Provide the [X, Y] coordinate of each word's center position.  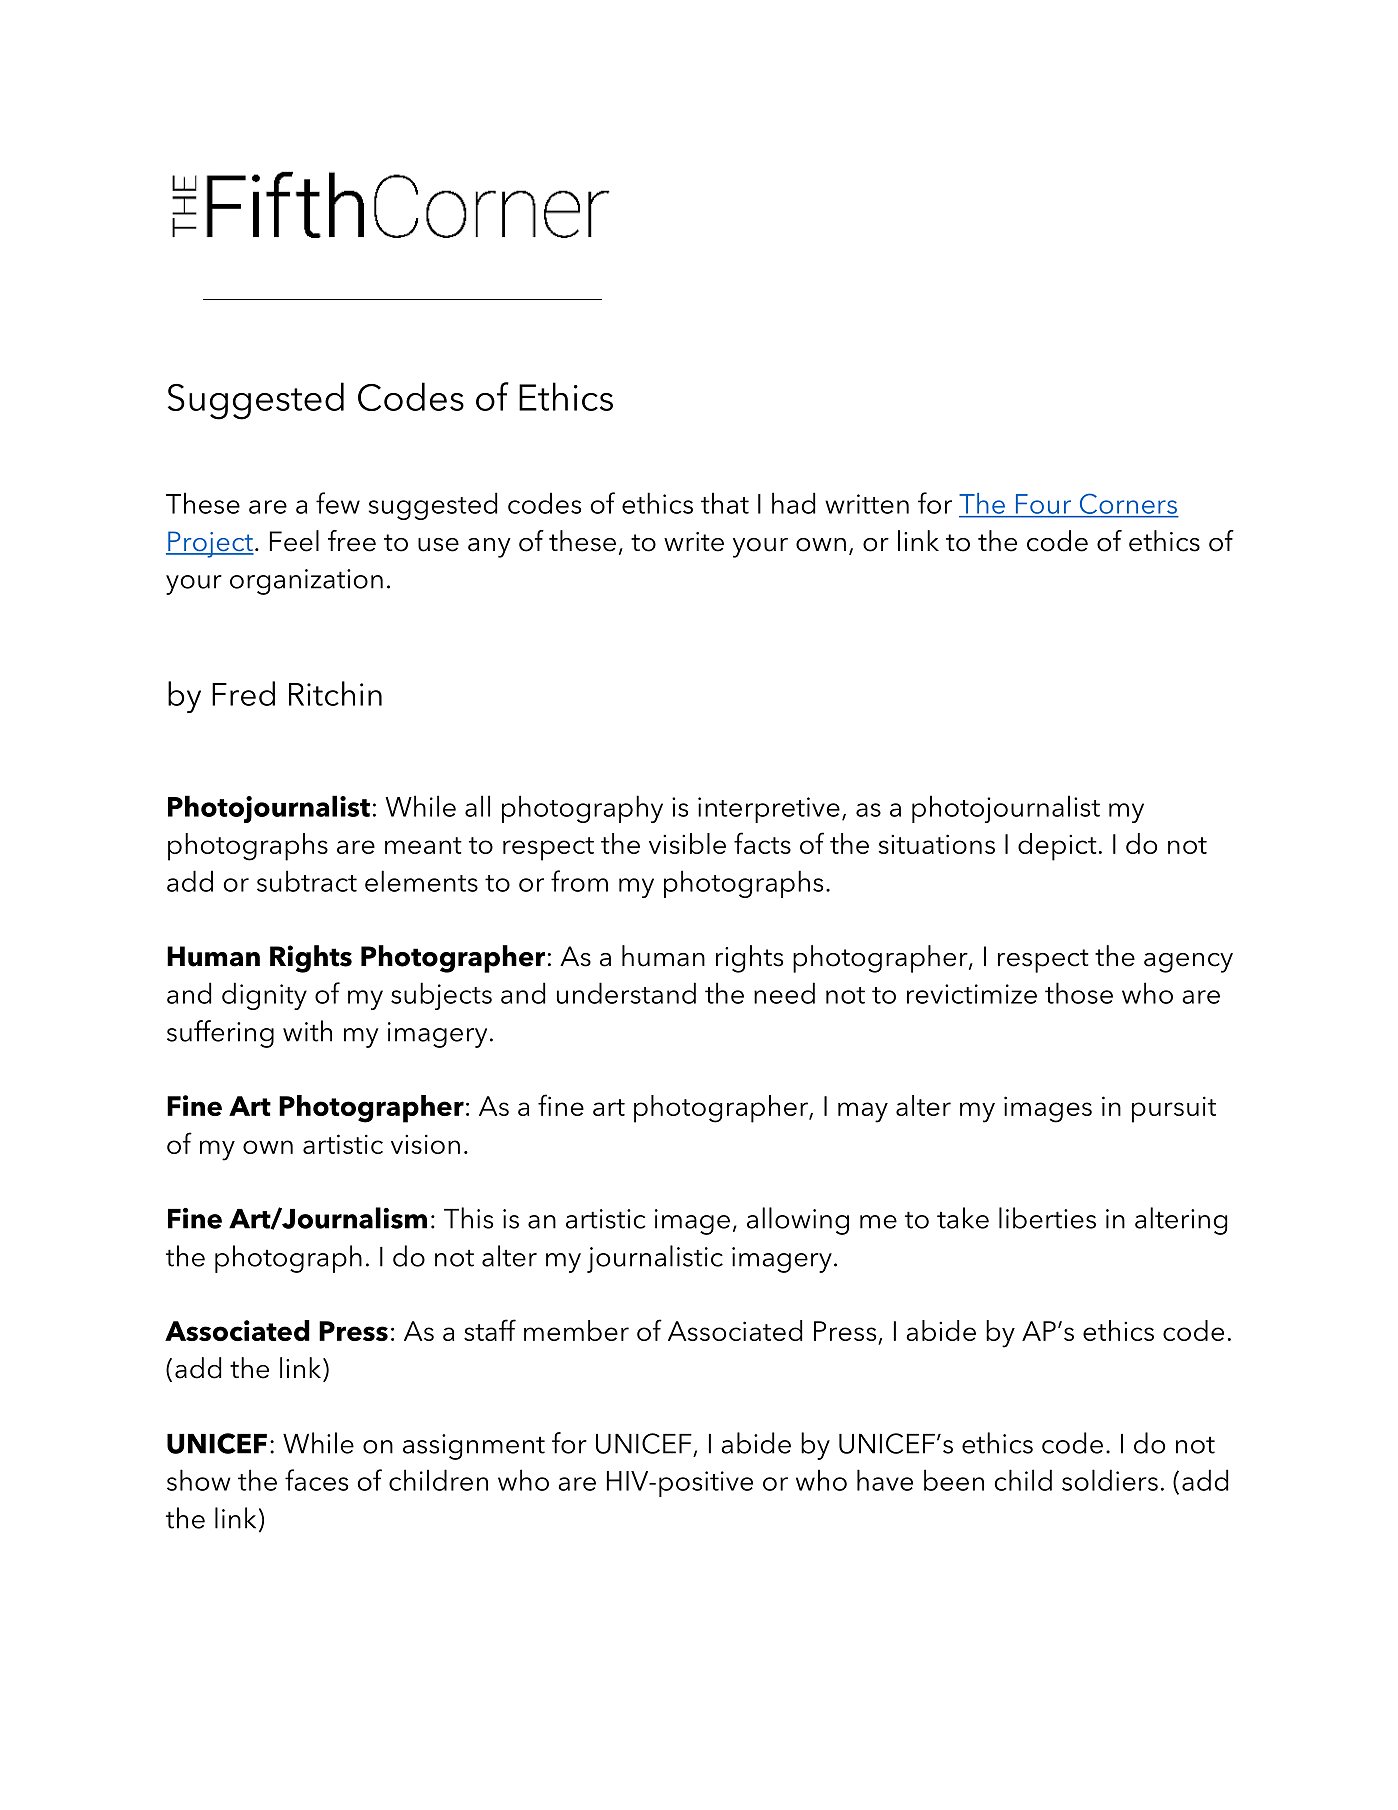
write [694, 542]
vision [425, 1144]
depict [1057, 847]
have [885, 1480]
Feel [294, 541]
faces [316, 1480]
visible [687, 843]
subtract [307, 881]
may [863, 1112]
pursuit [1174, 1109]
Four [1043, 504]
